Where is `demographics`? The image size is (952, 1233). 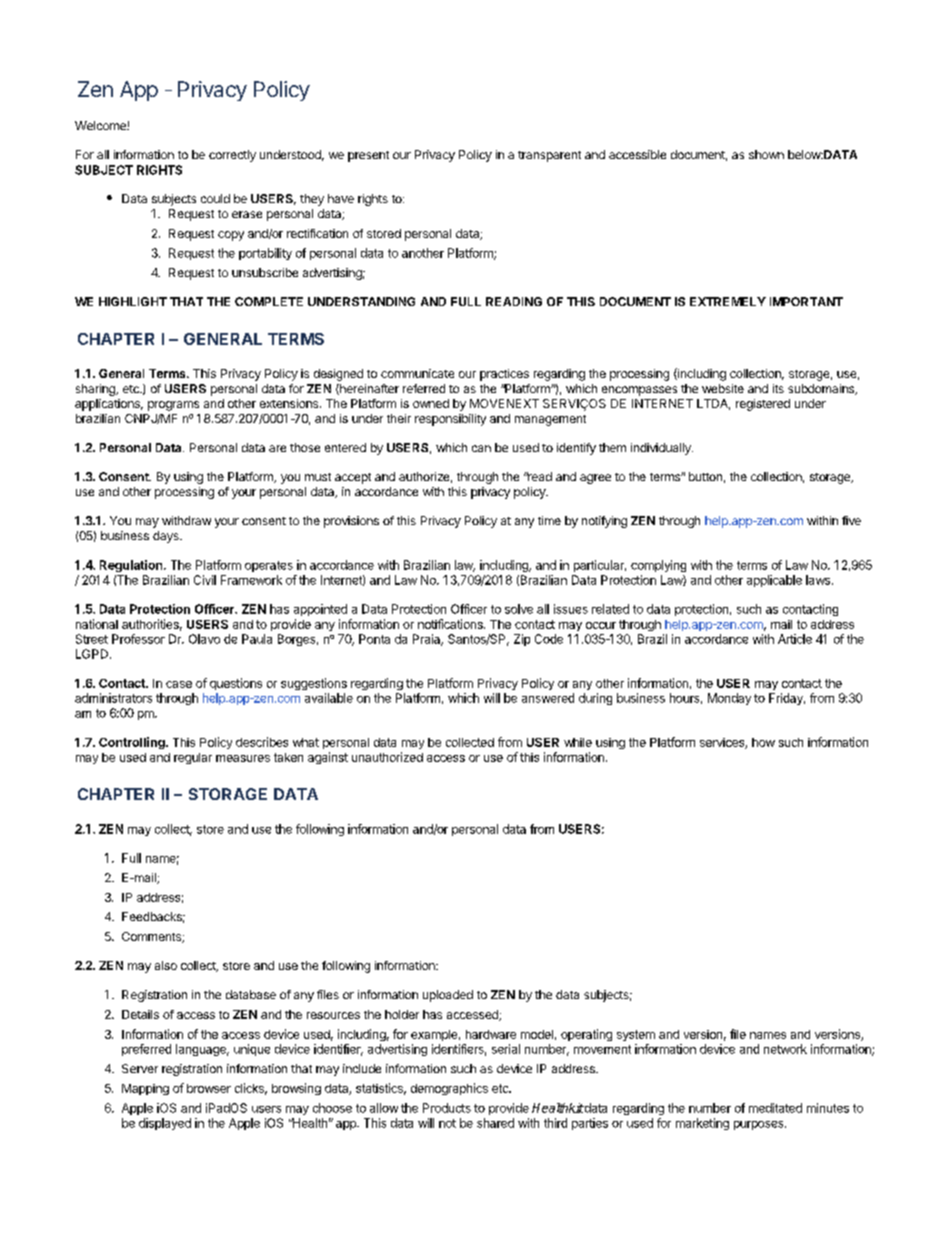
demographics is located at coordinates (449, 1089).
